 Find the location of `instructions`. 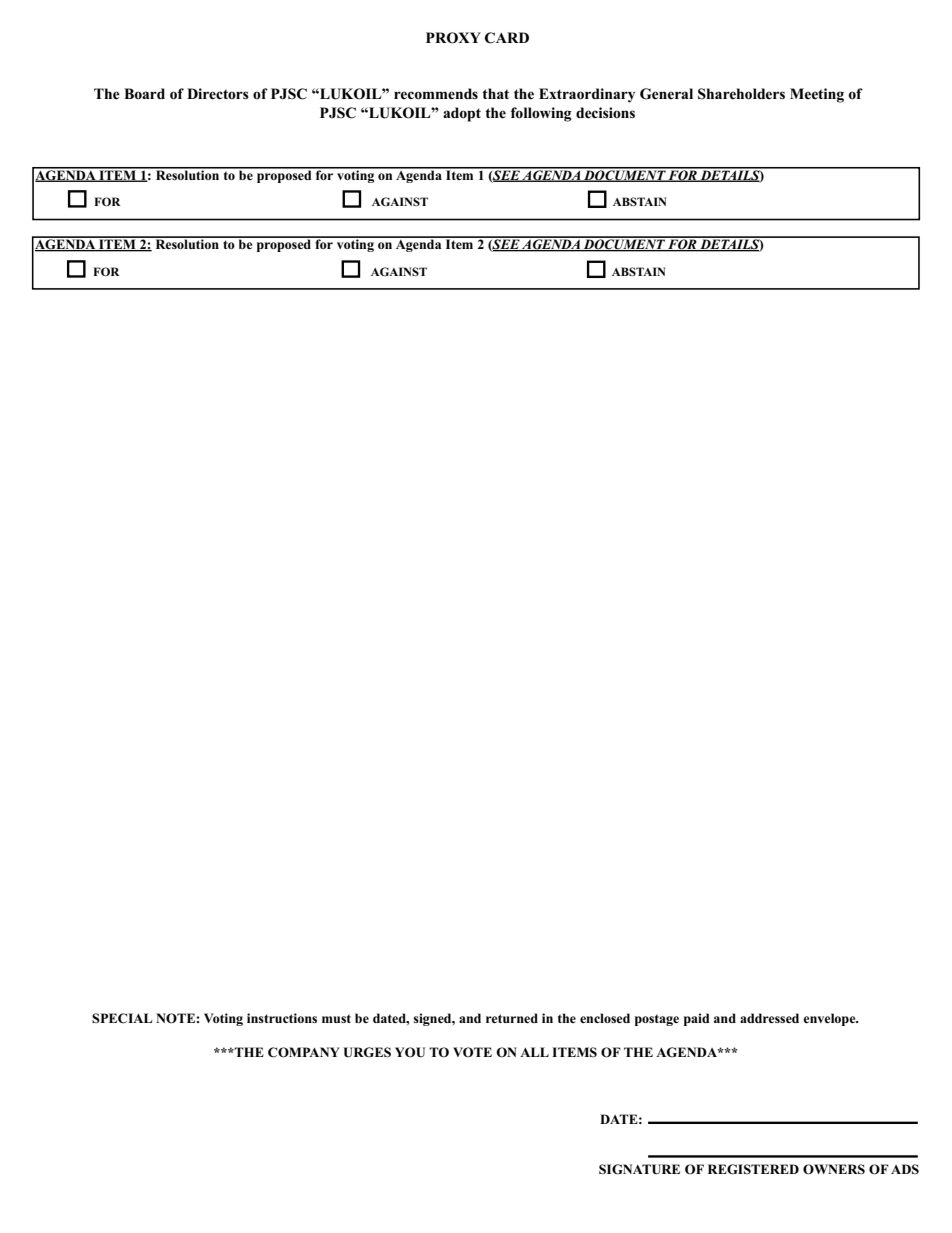

instructions is located at coordinates (282, 1018).
